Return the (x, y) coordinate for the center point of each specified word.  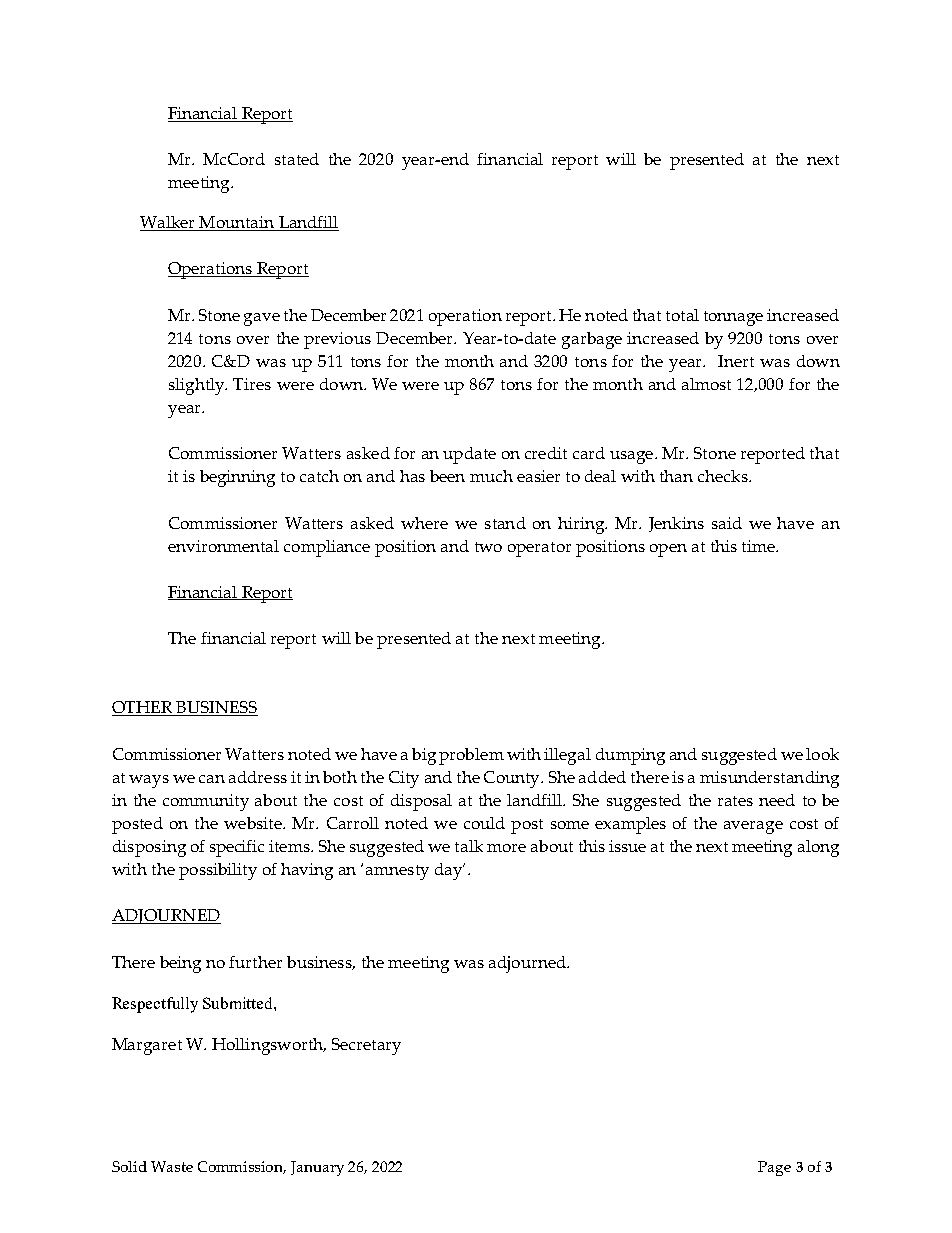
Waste (172, 1166)
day (450, 871)
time (759, 546)
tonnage (733, 318)
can (212, 779)
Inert (736, 361)
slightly (198, 386)
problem (471, 756)
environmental (223, 546)
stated (297, 159)
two (488, 547)
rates (735, 801)
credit (546, 453)
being (180, 964)
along (818, 848)
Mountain (236, 223)
